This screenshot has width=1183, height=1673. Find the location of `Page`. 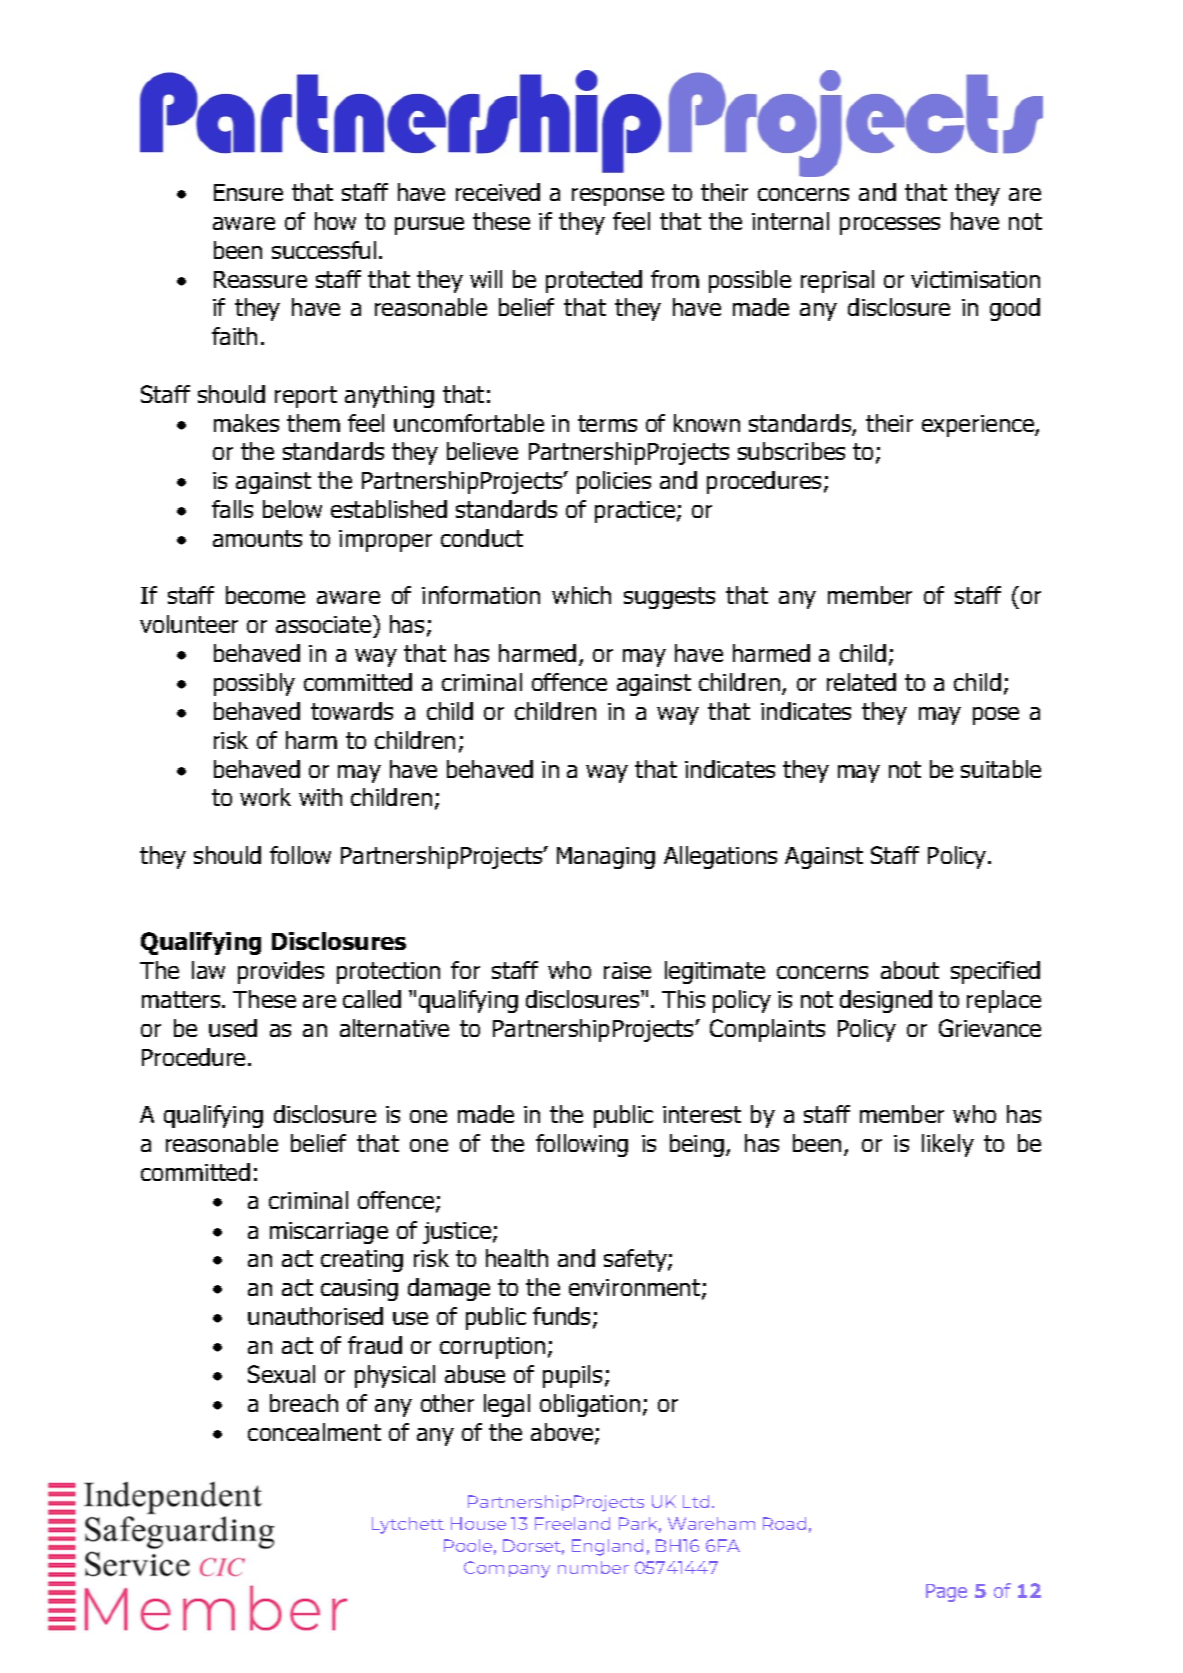

Page is located at coordinates (946, 1593).
